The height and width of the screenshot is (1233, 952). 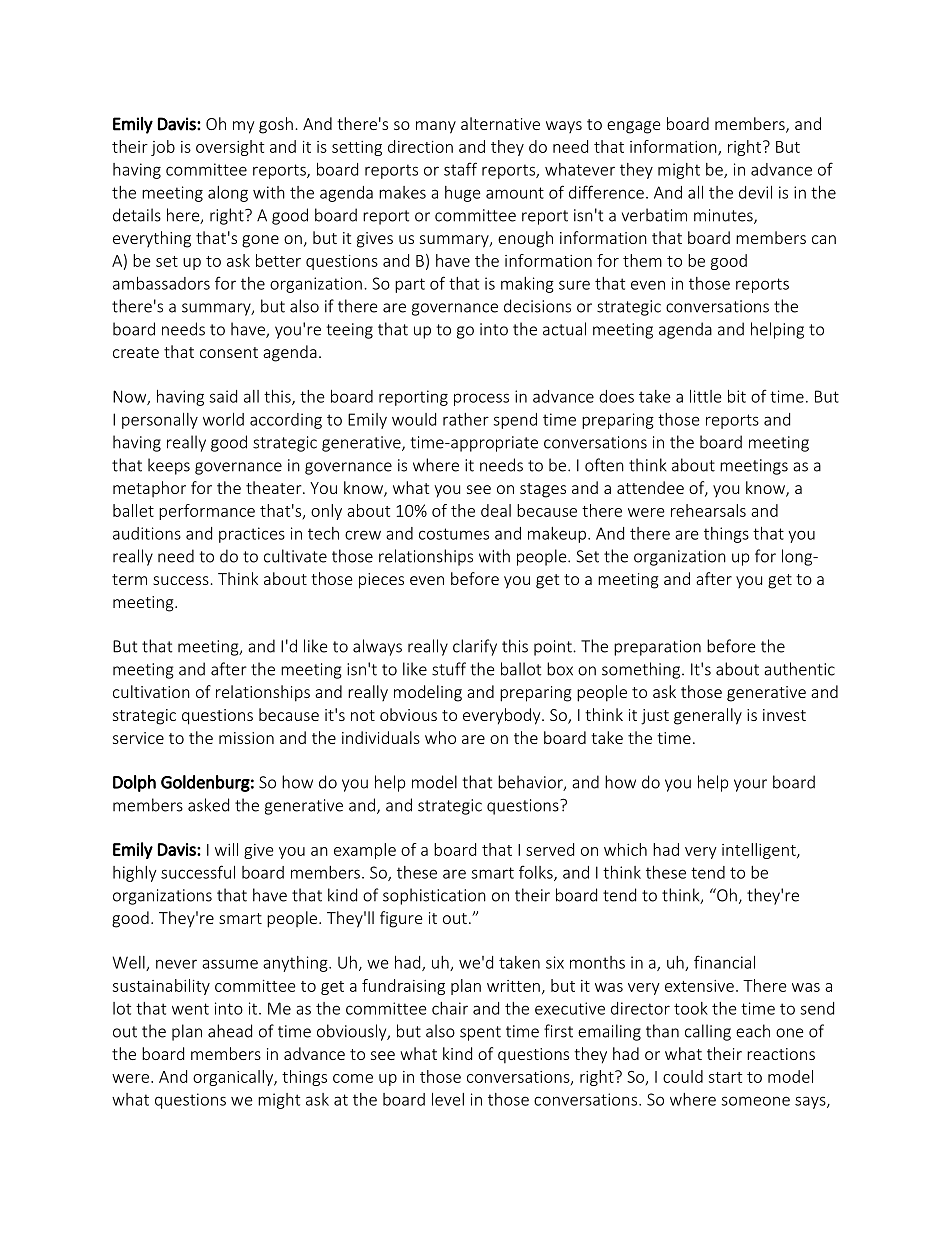 What do you see at coordinates (246, 738) in the screenshot?
I see `mission` at bounding box center [246, 738].
